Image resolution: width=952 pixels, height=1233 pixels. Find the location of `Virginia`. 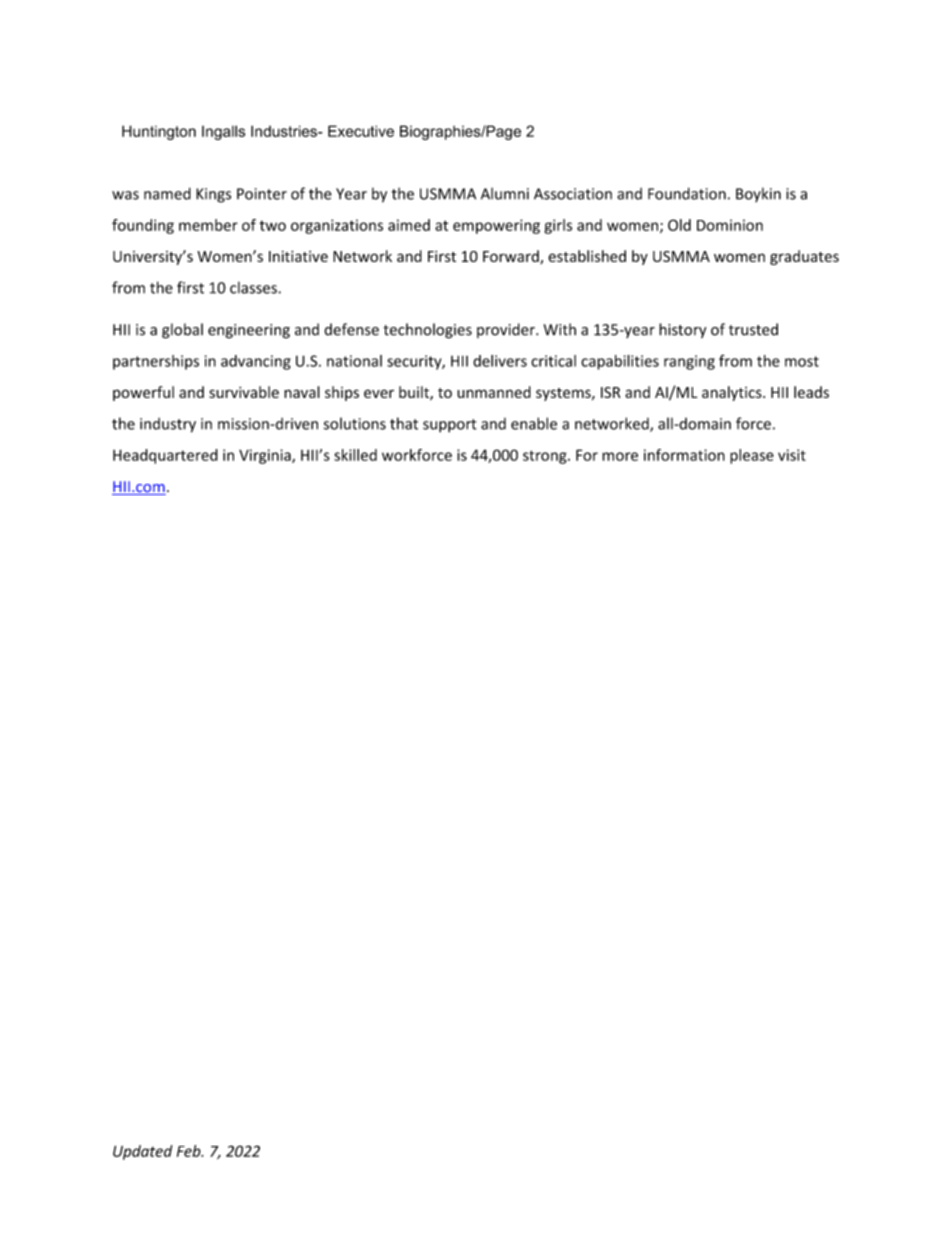

Virginia is located at coordinates (266, 456).
